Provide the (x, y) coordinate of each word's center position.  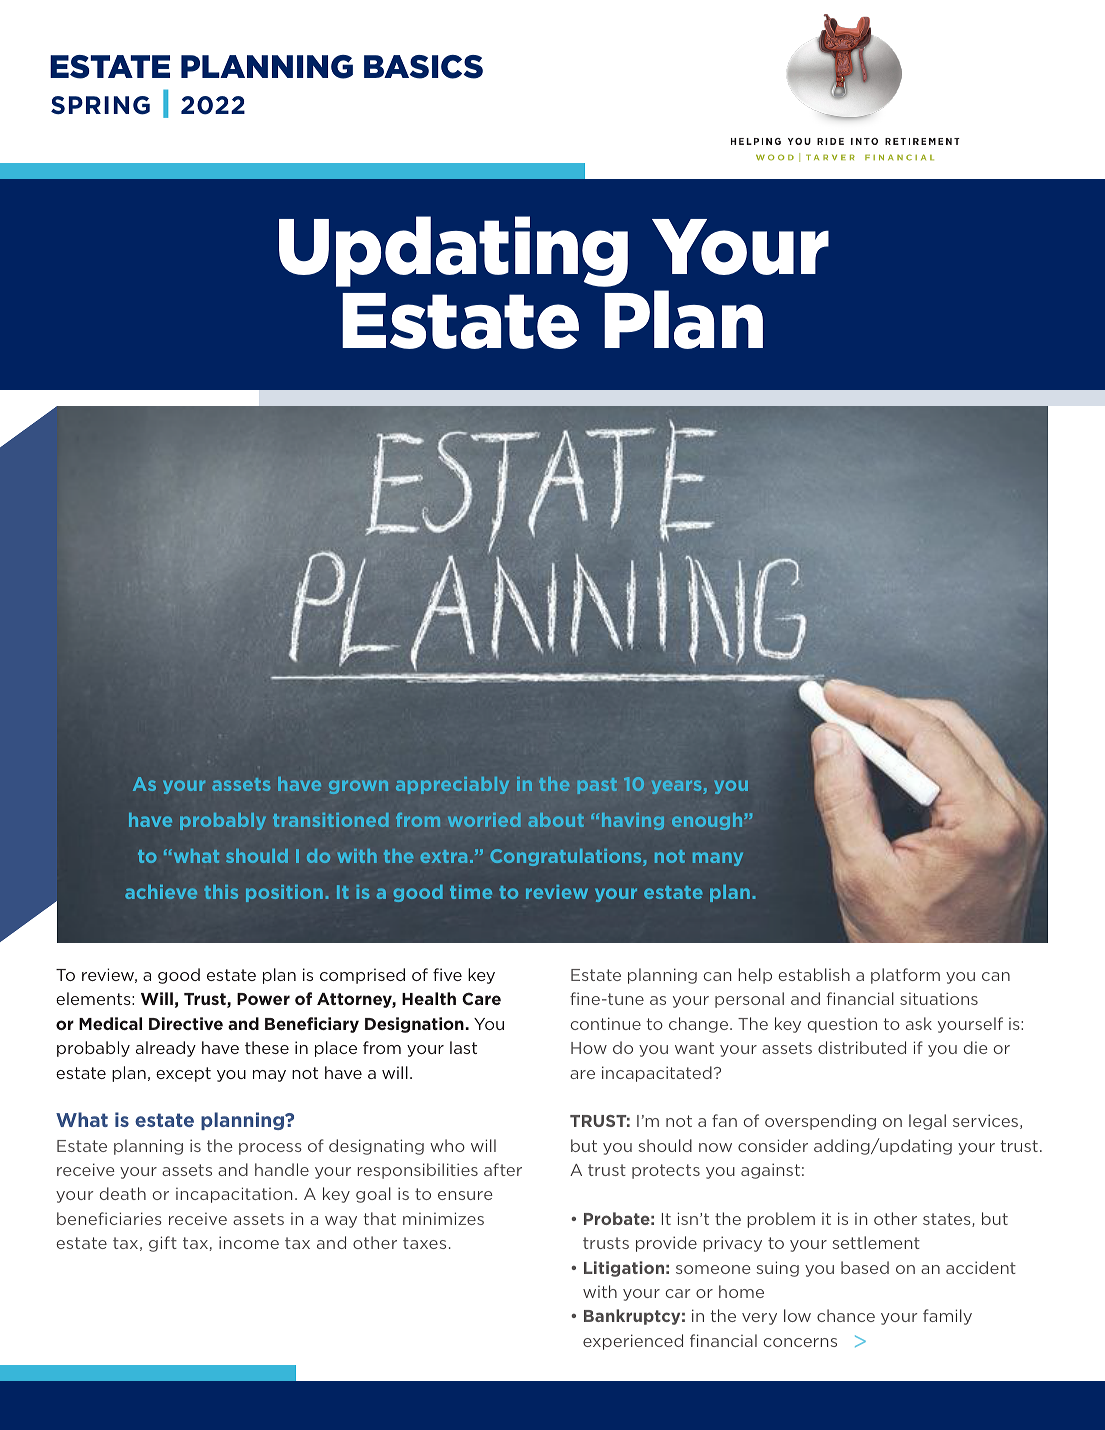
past (597, 786)
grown (358, 787)
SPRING (100, 105)
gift (163, 1244)
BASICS (423, 67)
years (678, 787)
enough (708, 821)
